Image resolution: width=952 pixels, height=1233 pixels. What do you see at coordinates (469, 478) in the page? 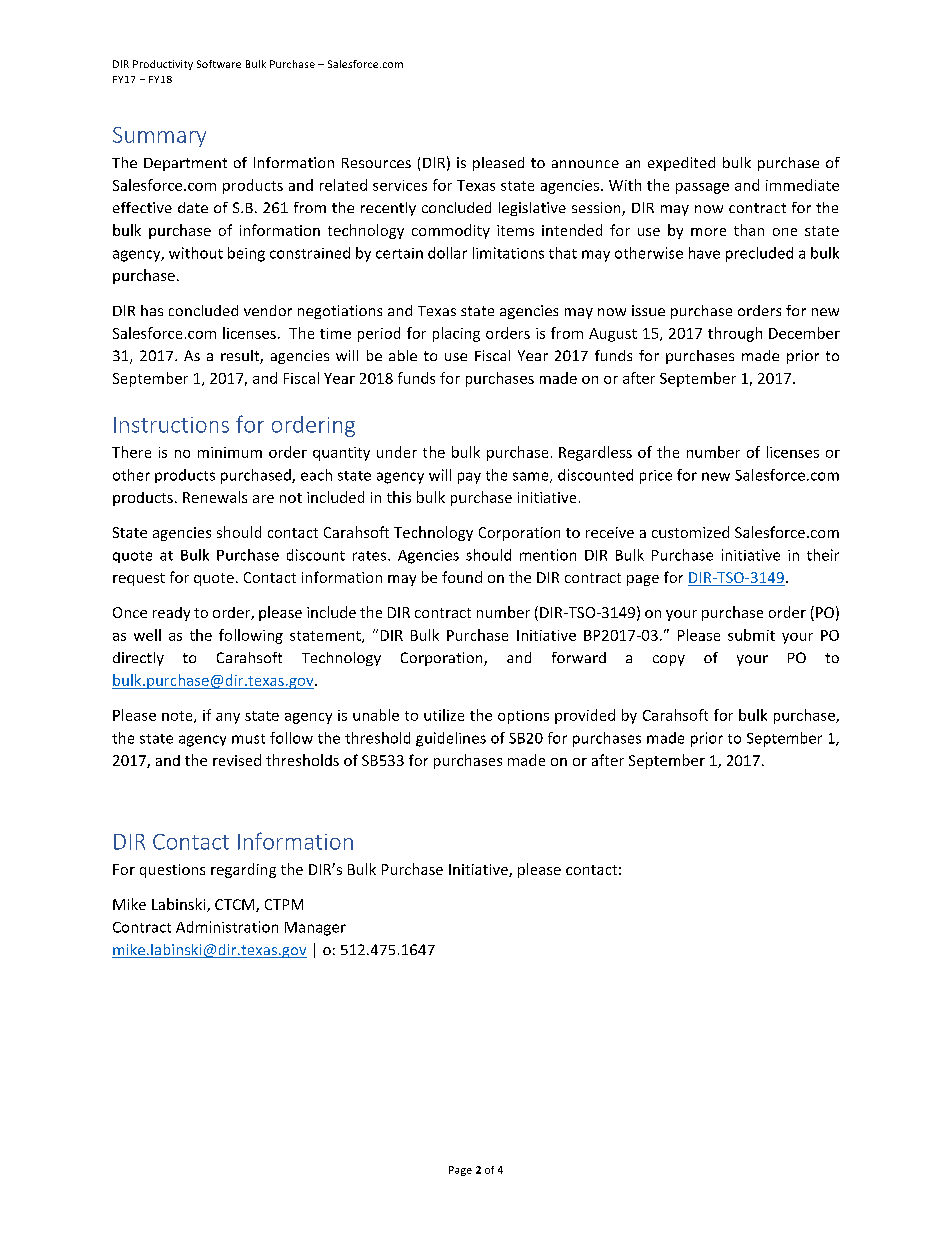
I see `pay` at bounding box center [469, 478].
